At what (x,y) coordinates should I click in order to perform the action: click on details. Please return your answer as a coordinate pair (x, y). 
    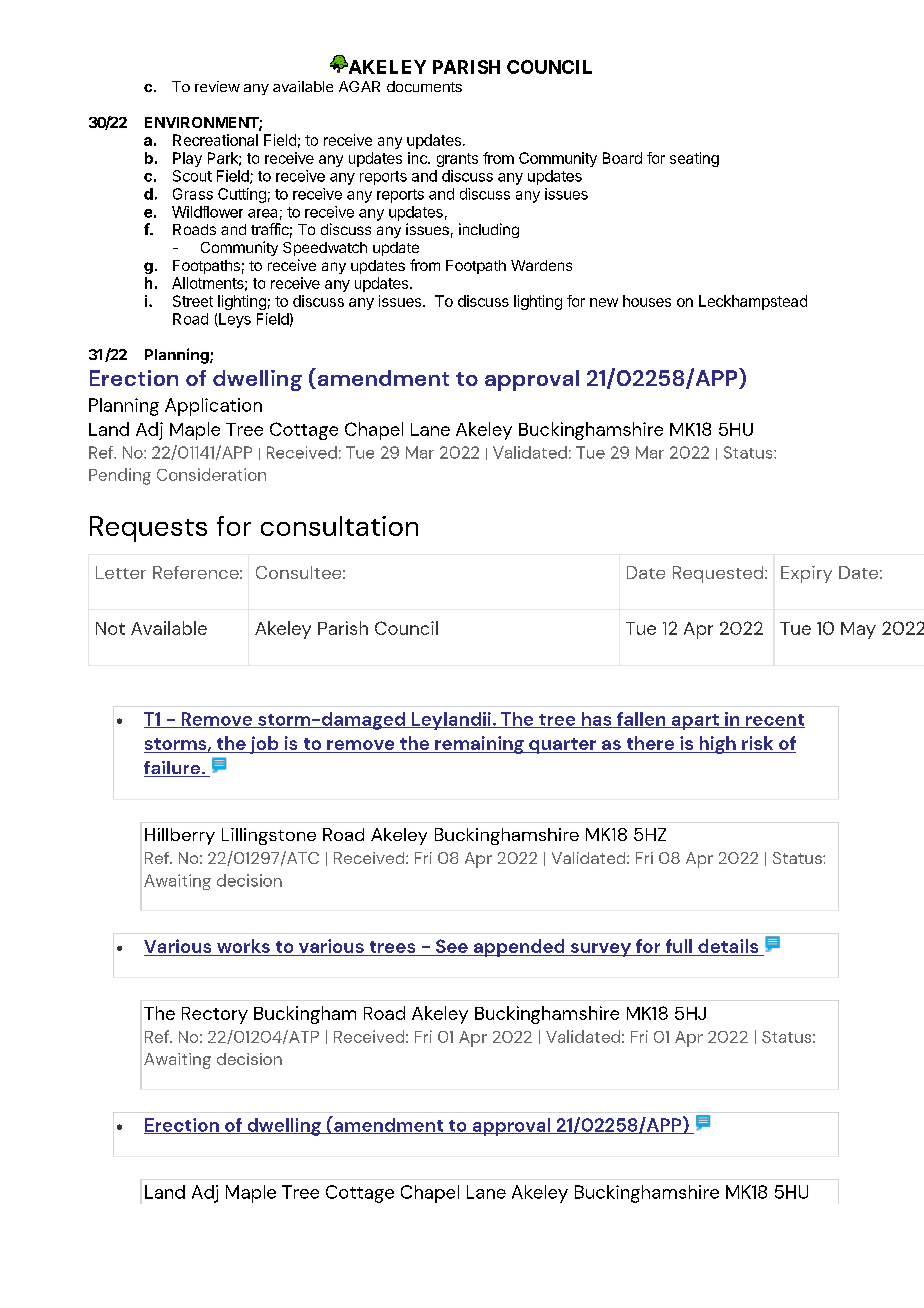
    Looking at the image, I should click on (728, 946).
